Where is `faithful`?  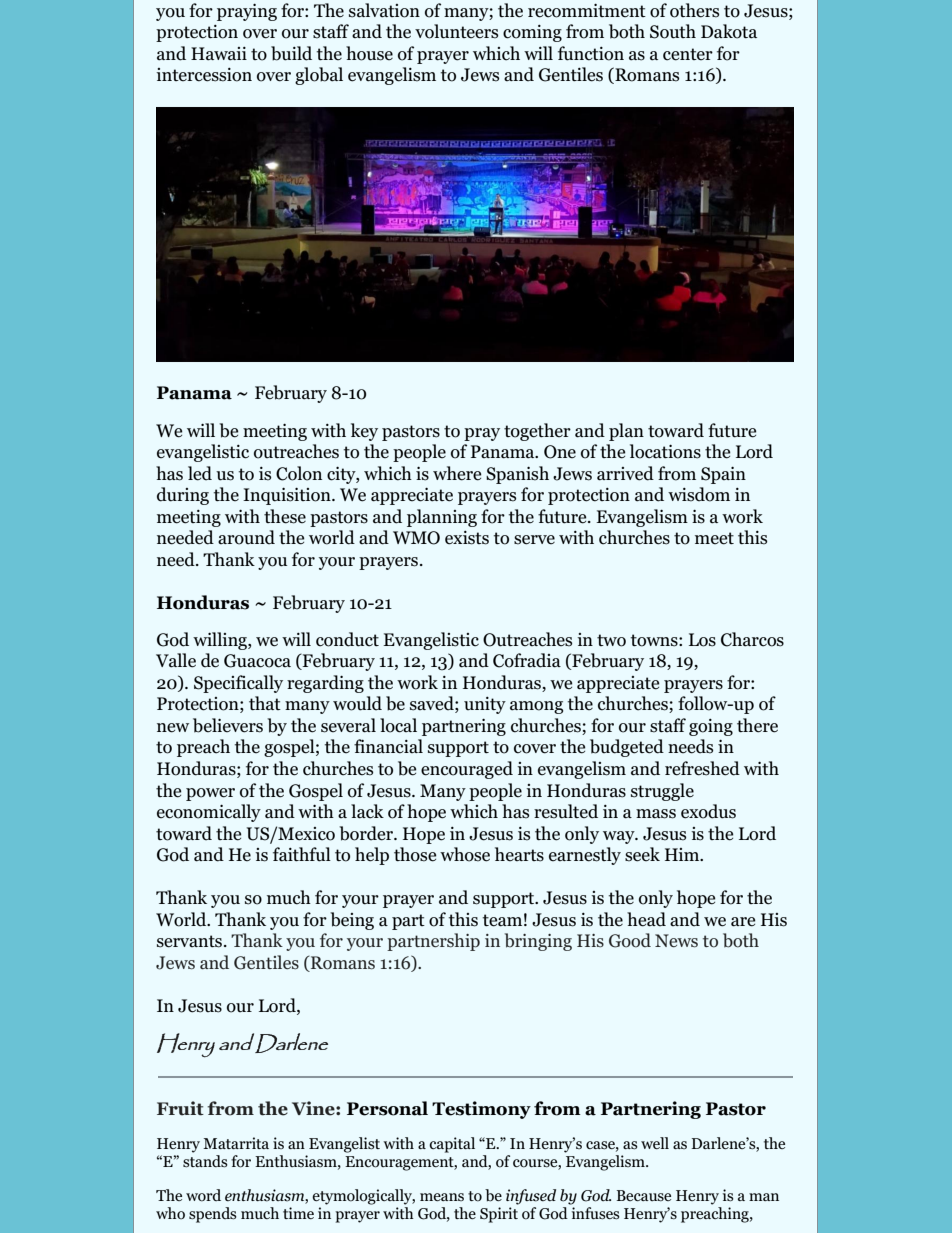 faithful is located at coordinates (302, 854).
